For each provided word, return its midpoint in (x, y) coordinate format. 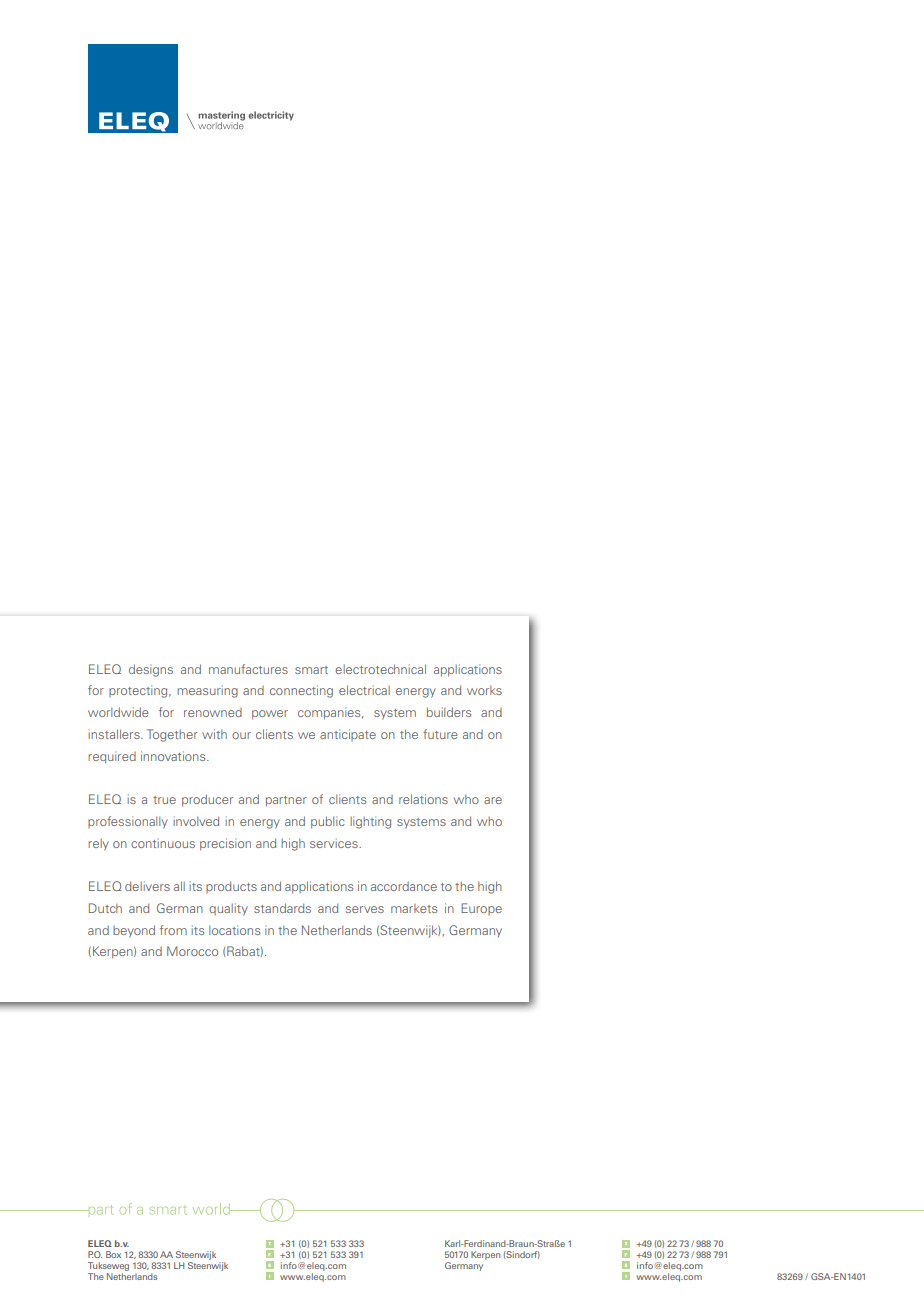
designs (151, 670)
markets (414, 908)
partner (286, 801)
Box (113, 1254)
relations (423, 799)
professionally (128, 822)
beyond (134, 931)
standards (282, 908)
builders (449, 712)
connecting (301, 691)
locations (234, 930)
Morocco (192, 951)
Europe (481, 909)
